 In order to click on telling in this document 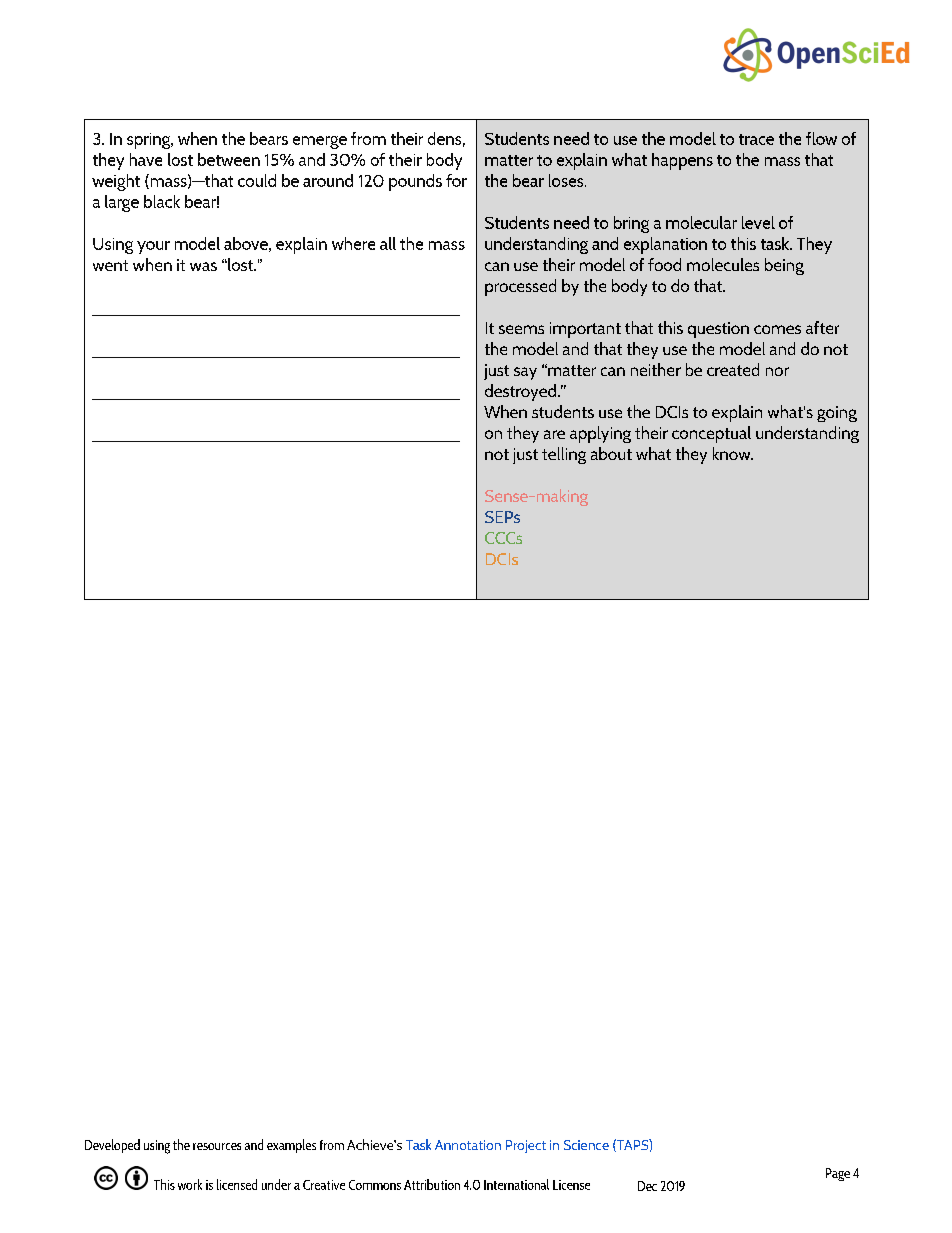, I will do `click(564, 455)`.
